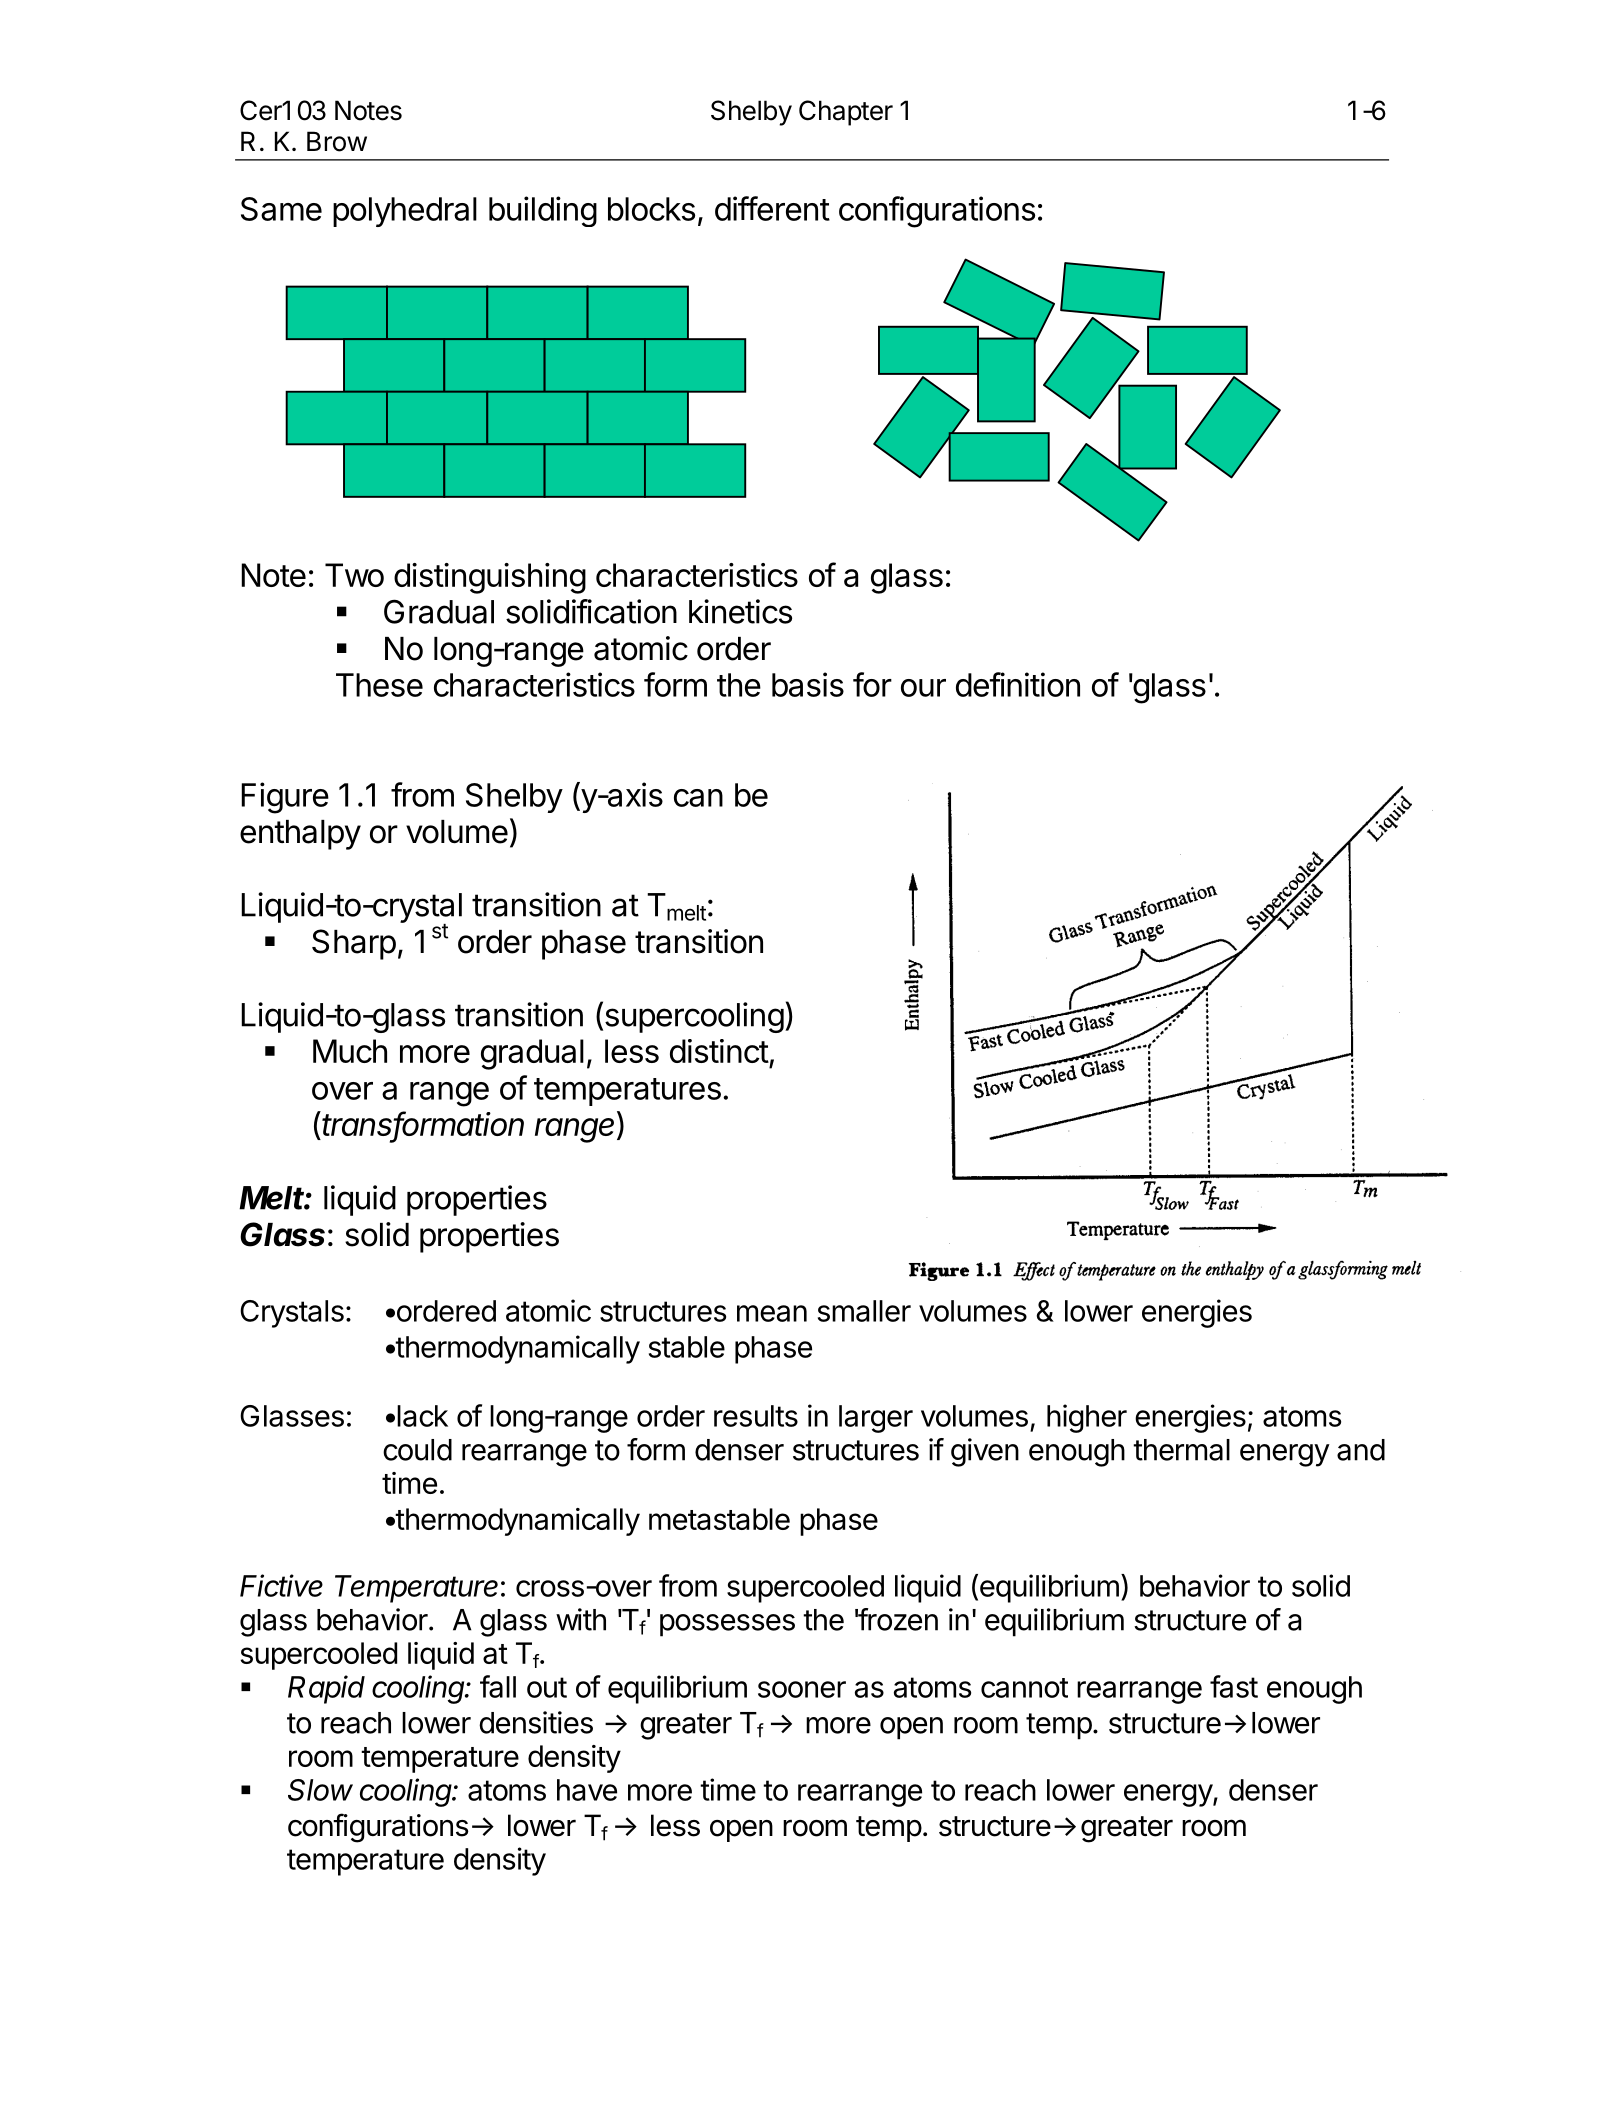 This image has height=2102, width=1624. Describe the element at coordinates (405, 212) in the image. I see `polyhedral` at that location.
